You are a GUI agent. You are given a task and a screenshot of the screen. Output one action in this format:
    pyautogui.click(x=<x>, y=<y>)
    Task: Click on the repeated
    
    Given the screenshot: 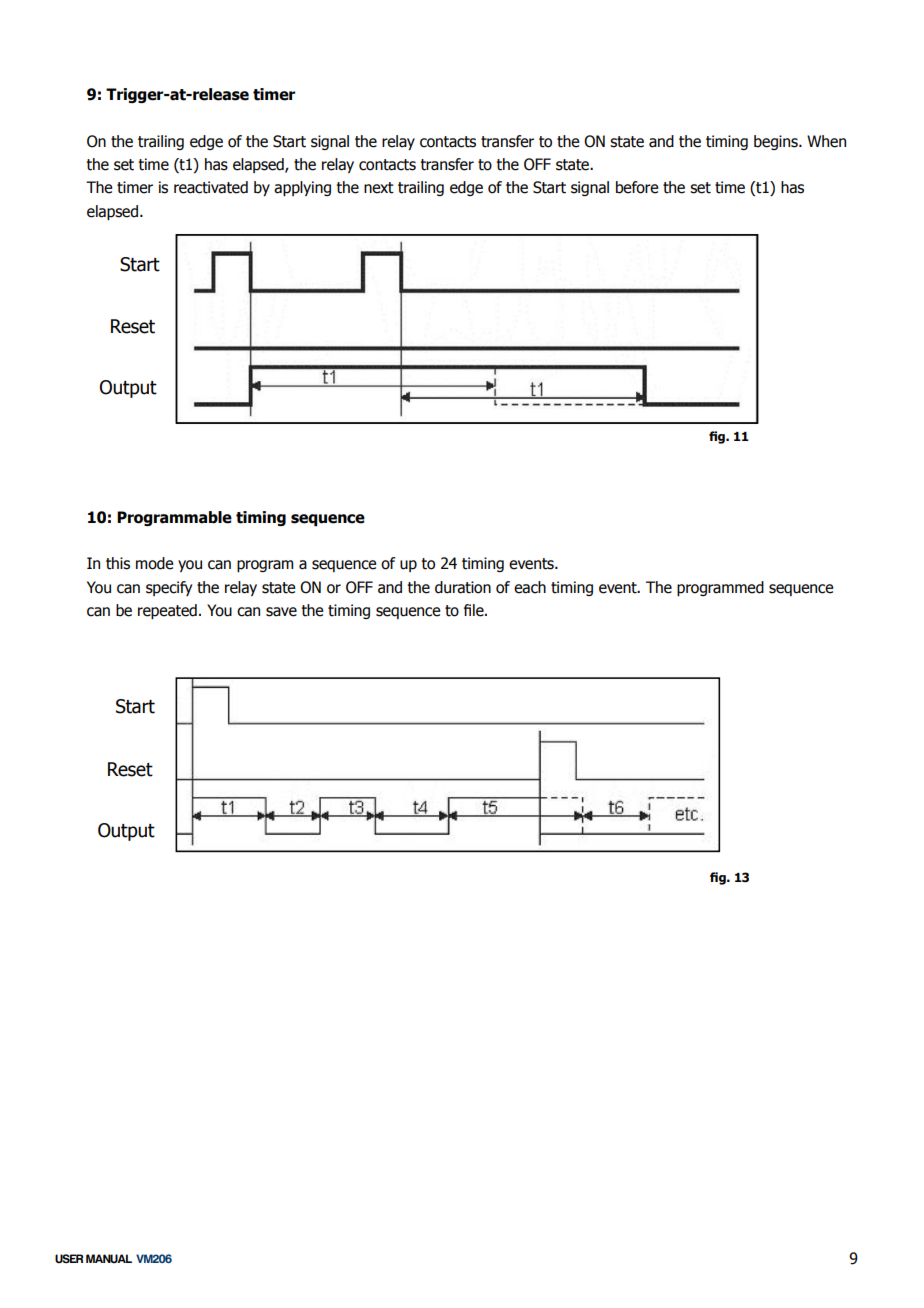 What is the action you would take?
    pyautogui.click(x=167, y=611)
